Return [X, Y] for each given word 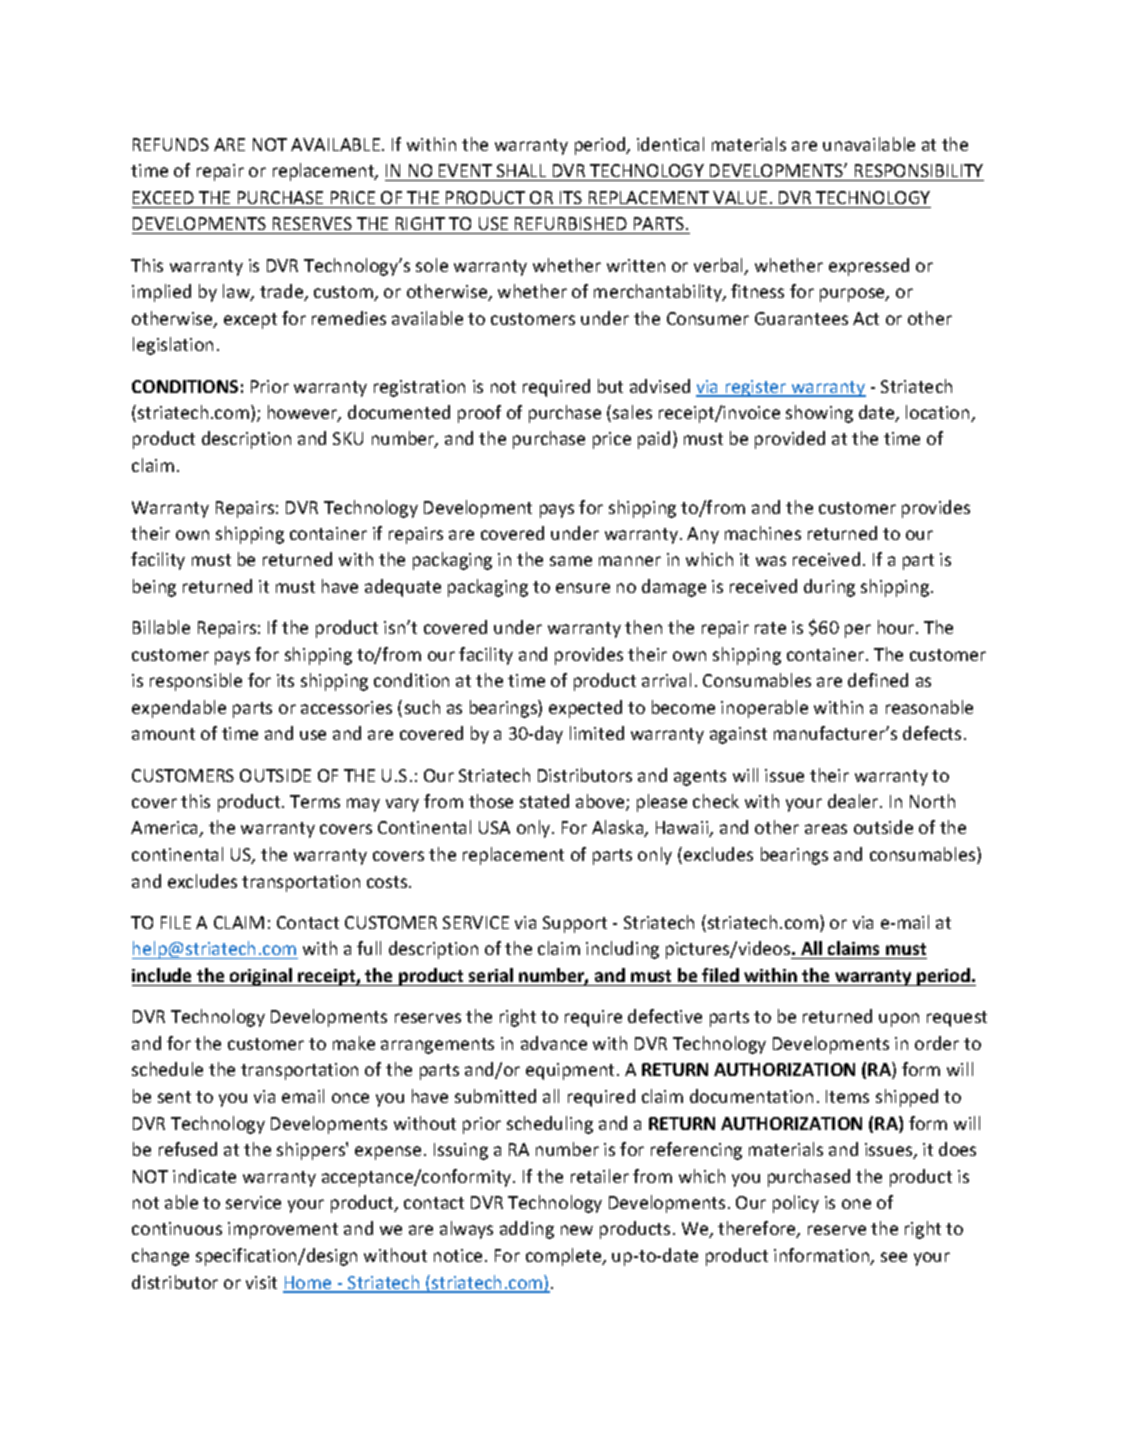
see [894, 1257]
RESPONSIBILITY [919, 170]
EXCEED [163, 197]
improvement [283, 1230]
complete [565, 1257]
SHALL [521, 170]
